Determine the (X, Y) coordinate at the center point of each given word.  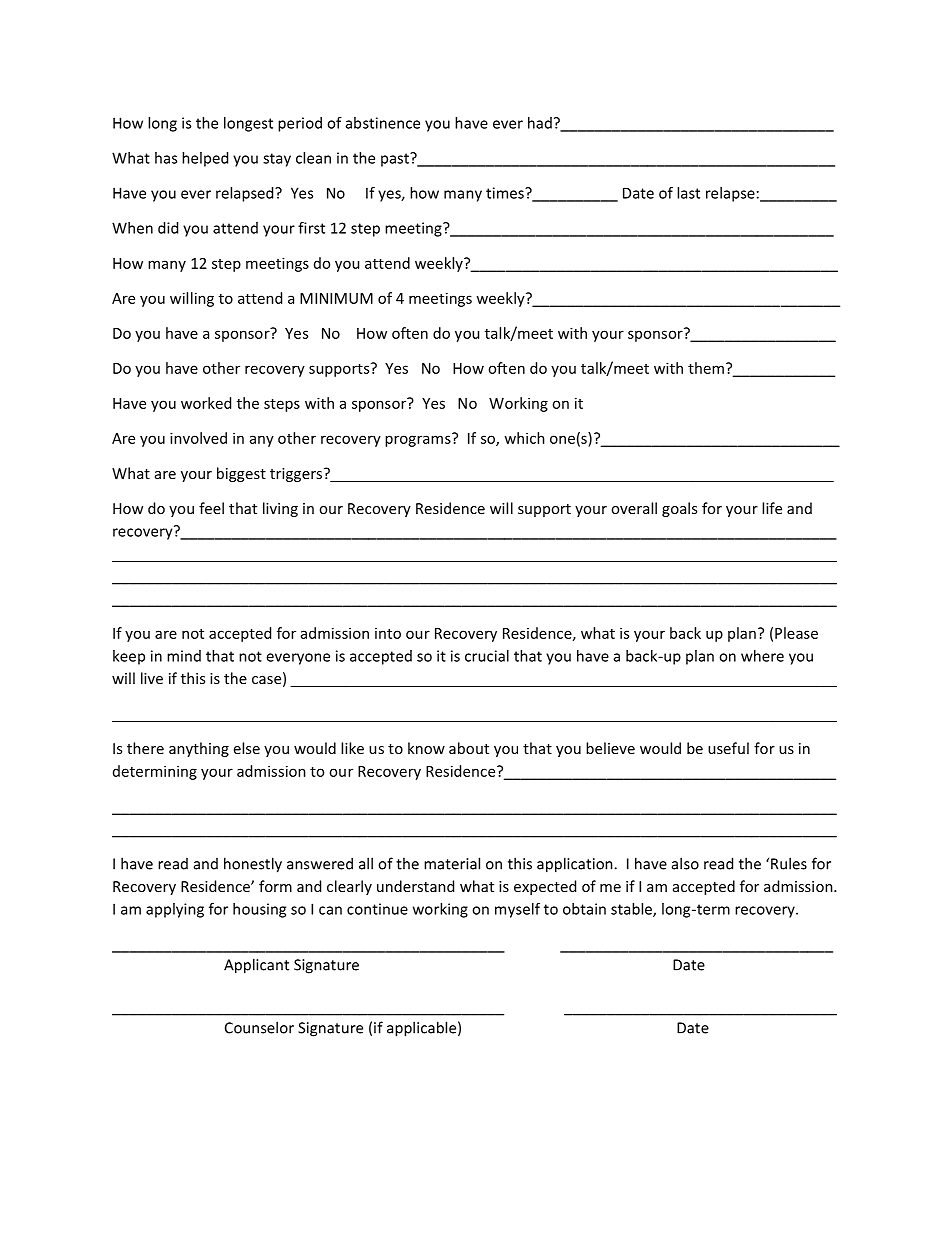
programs (419, 440)
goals (679, 509)
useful (728, 748)
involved (198, 438)
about (469, 748)
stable (632, 910)
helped (205, 159)
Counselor (259, 1027)
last (688, 193)
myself (517, 910)
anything (199, 749)
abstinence (383, 123)
